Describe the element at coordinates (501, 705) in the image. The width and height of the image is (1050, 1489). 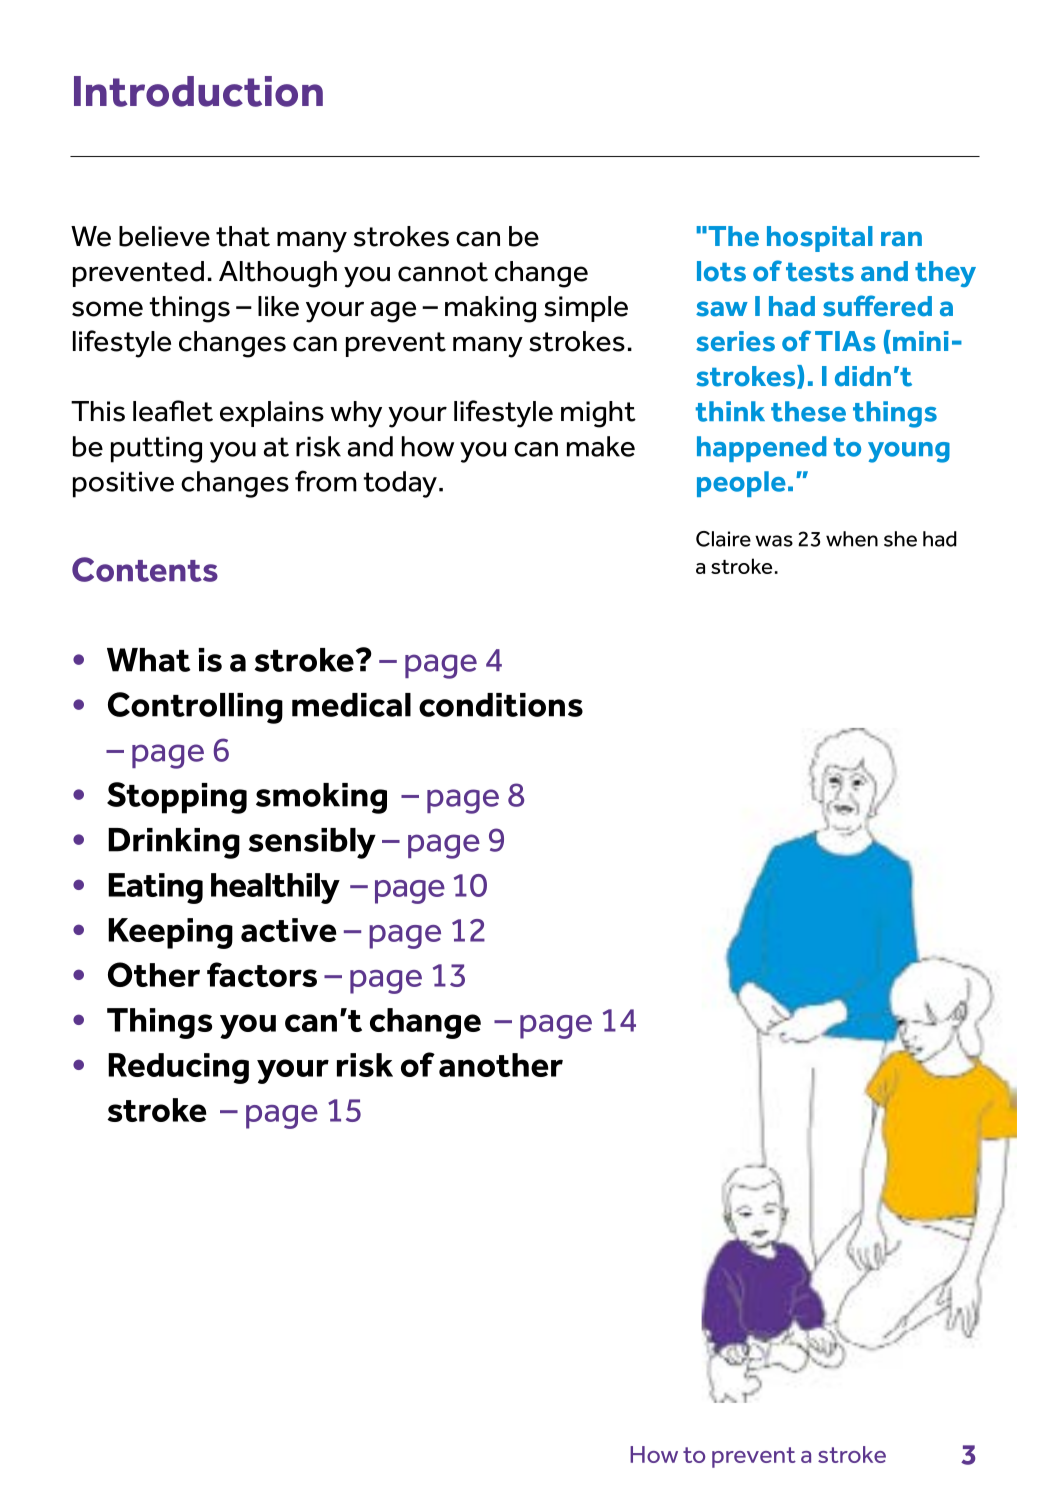
I see `conditions` at that location.
